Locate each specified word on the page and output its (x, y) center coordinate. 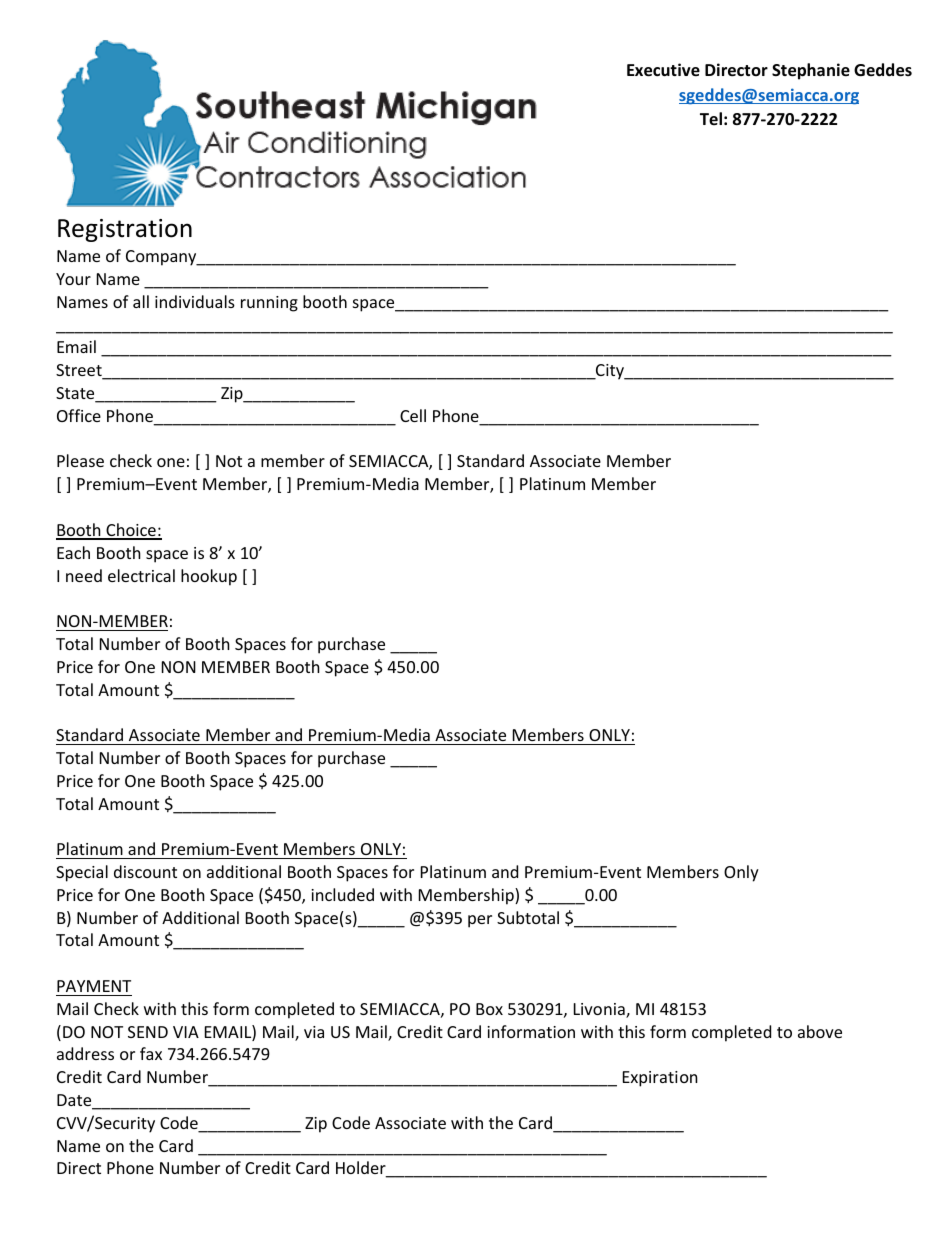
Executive (663, 70)
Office (79, 415)
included (342, 894)
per (480, 921)
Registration (125, 230)
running (269, 304)
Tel (711, 118)
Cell (413, 415)
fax (151, 1053)
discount (145, 871)
